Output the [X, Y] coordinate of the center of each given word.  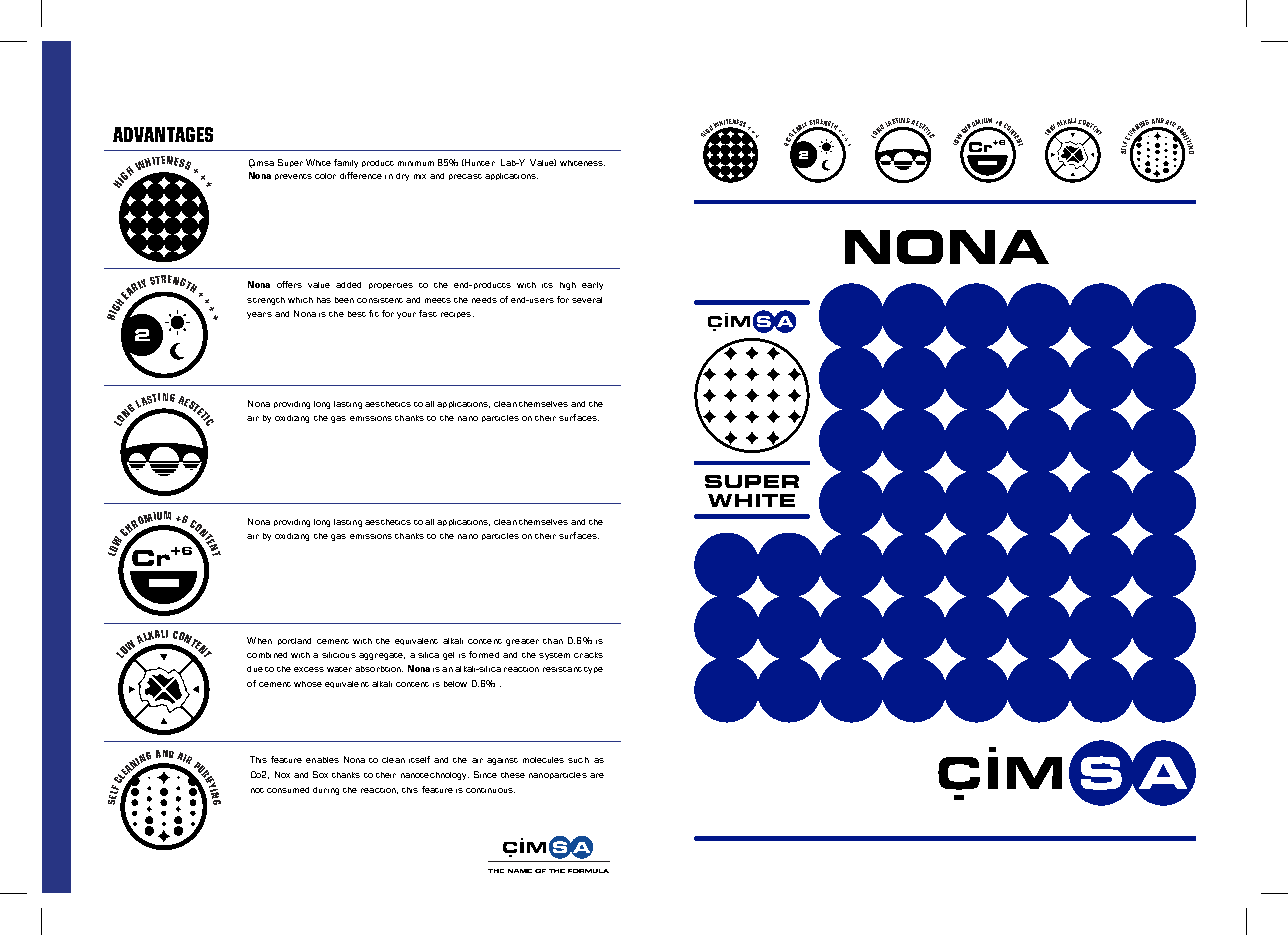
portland [294, 641]
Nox [282, 774]
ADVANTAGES [163, 134]
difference [361, 175]
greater [522, 642]
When [259, 640]
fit [374, 313]
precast [465, 177]
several [587, 300]
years [259, 315]
